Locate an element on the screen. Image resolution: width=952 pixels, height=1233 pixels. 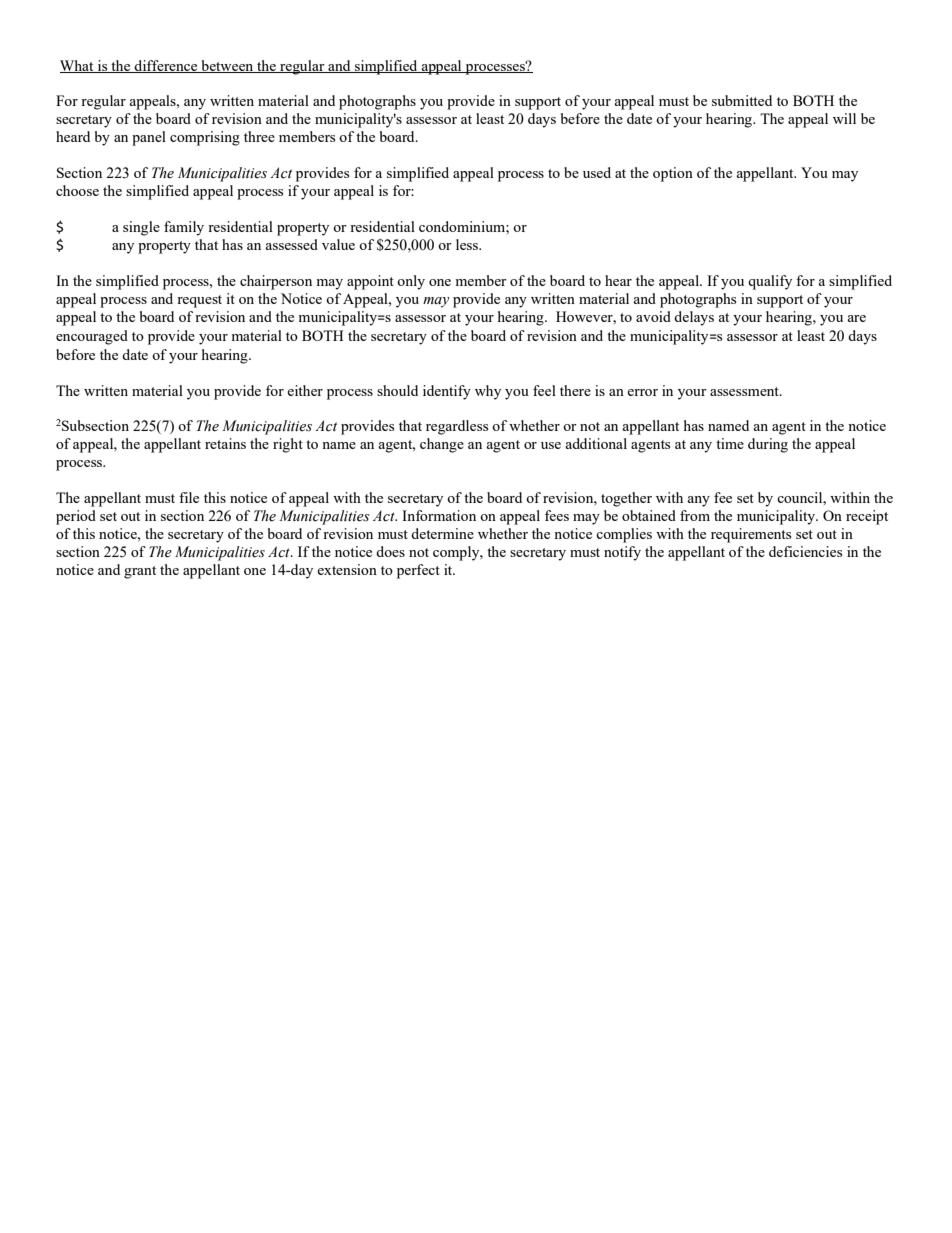
only is located at coordinates (411, 282).
